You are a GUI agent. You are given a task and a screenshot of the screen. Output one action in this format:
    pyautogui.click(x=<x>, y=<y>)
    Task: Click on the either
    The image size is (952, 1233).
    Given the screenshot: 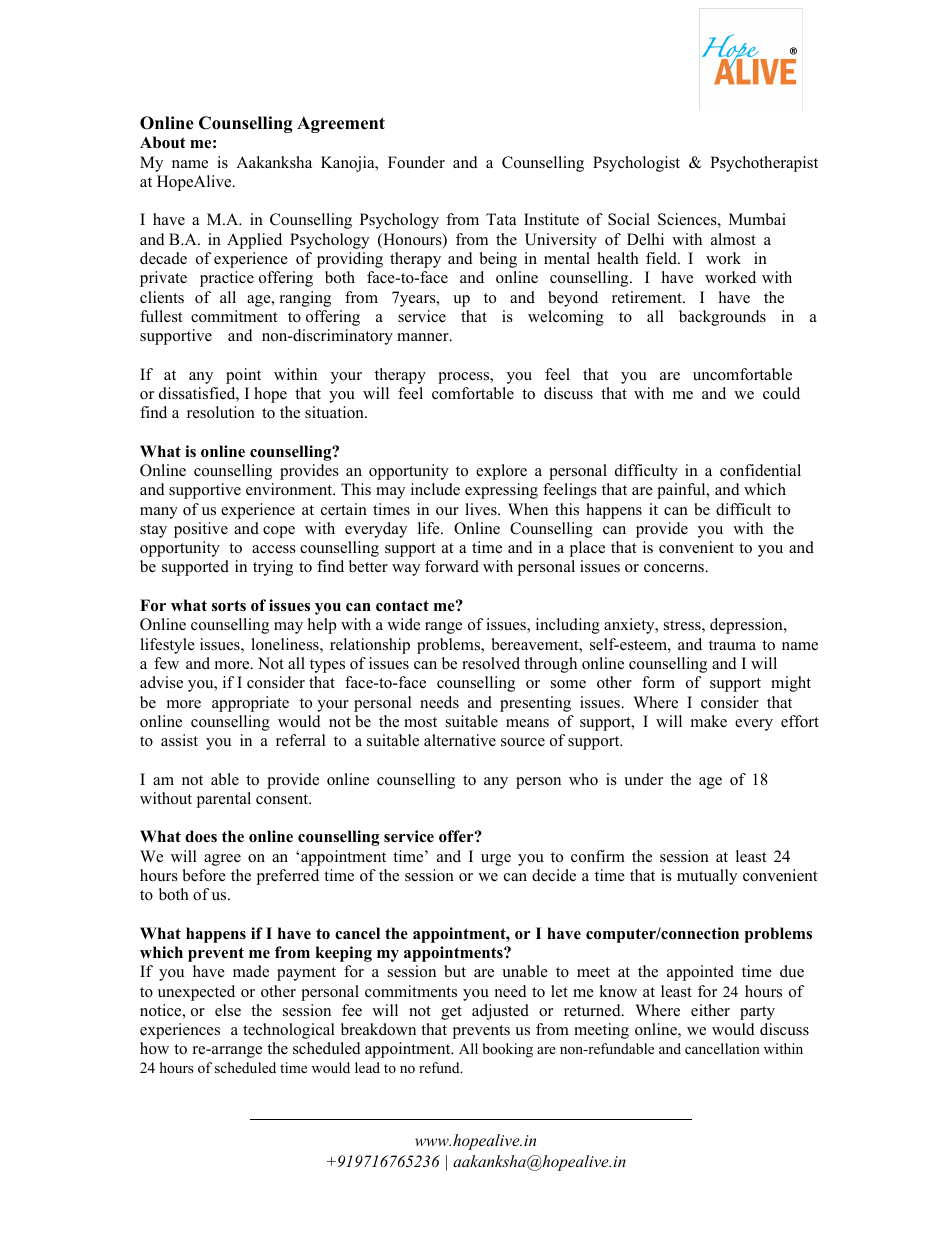 What is the action you would take?
    pyautogui.click(x=710, y=1010)
